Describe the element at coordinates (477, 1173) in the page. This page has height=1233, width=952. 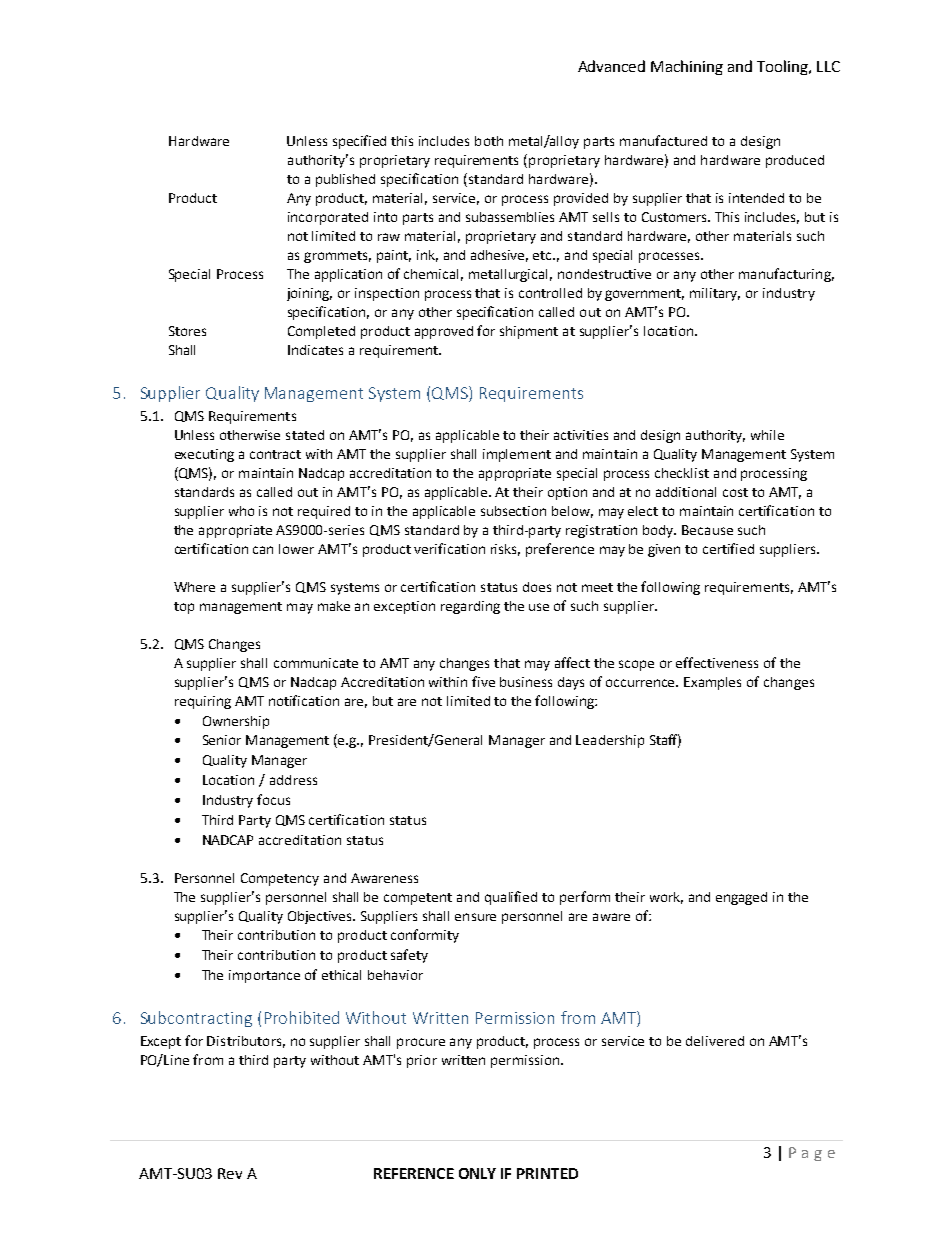
I see `ONLY` at that location.
